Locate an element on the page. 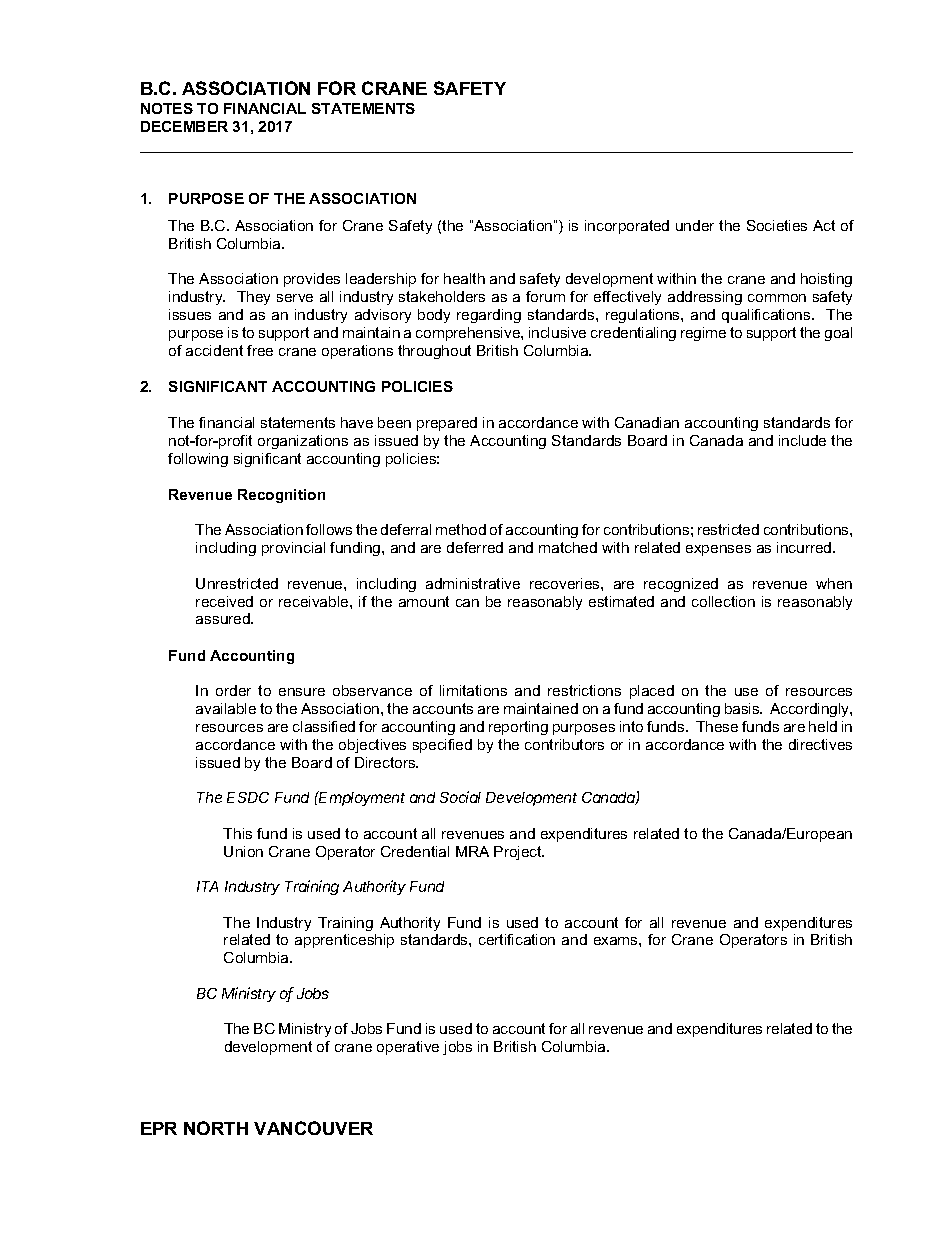 Image resolution: width=952 pixels, height=1233 pixels. operative is located at coordinates (408, 1048).
